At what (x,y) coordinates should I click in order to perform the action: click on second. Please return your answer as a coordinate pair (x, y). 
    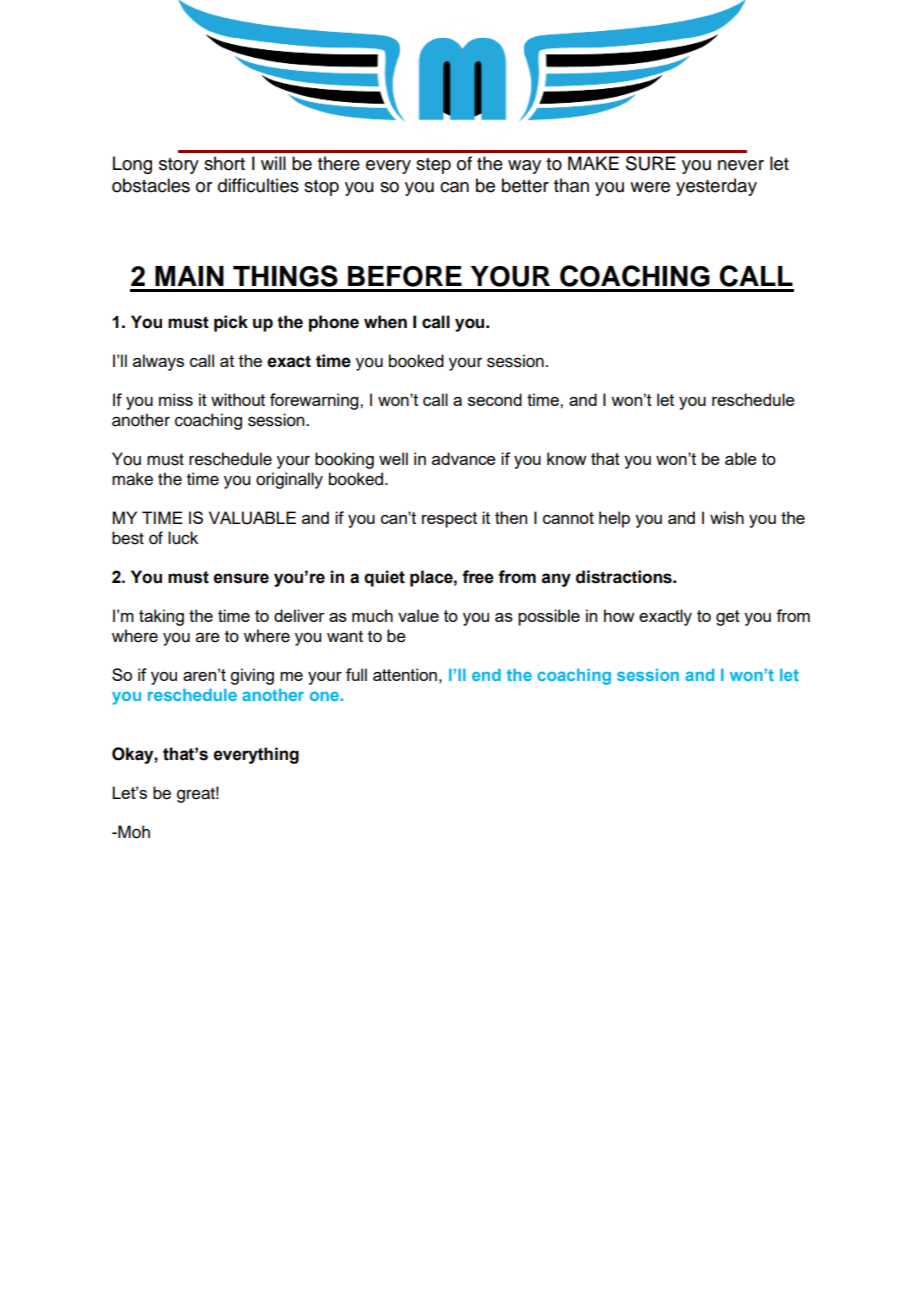
    Looking at the image, I should click on (495, 399).
